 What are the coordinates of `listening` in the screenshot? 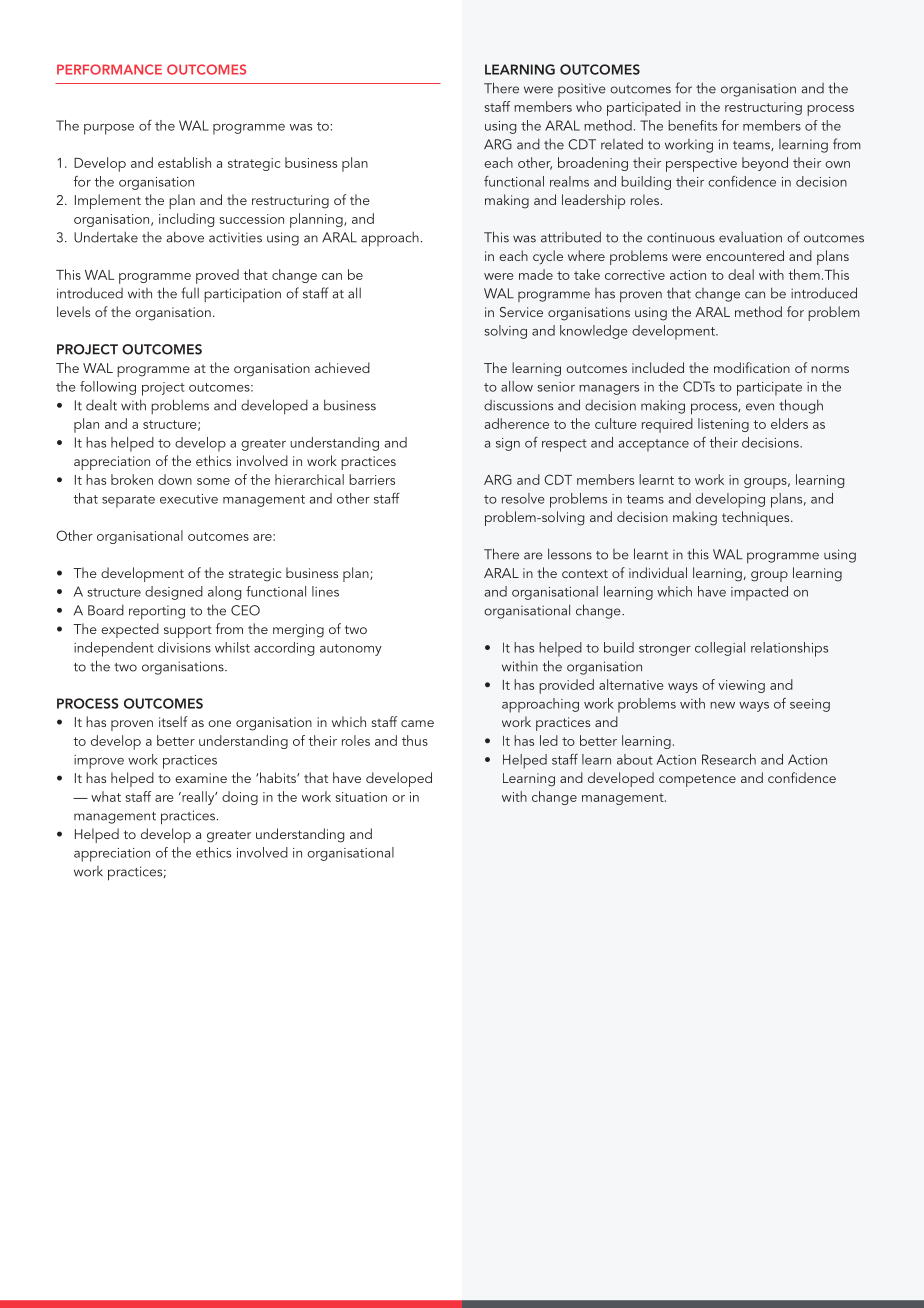 It's located at (723, 425).
